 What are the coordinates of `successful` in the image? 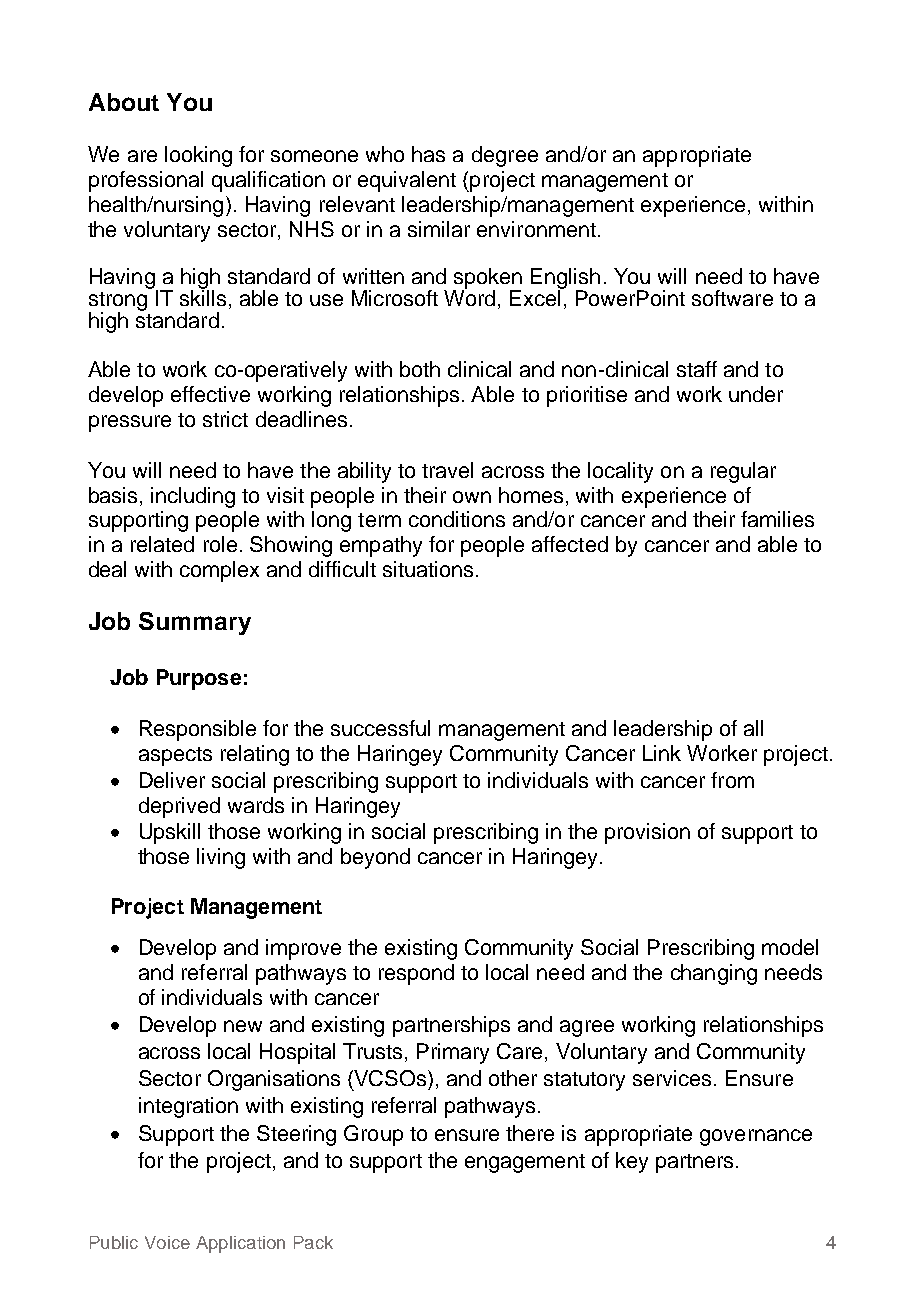 It's located at (380, 728).
